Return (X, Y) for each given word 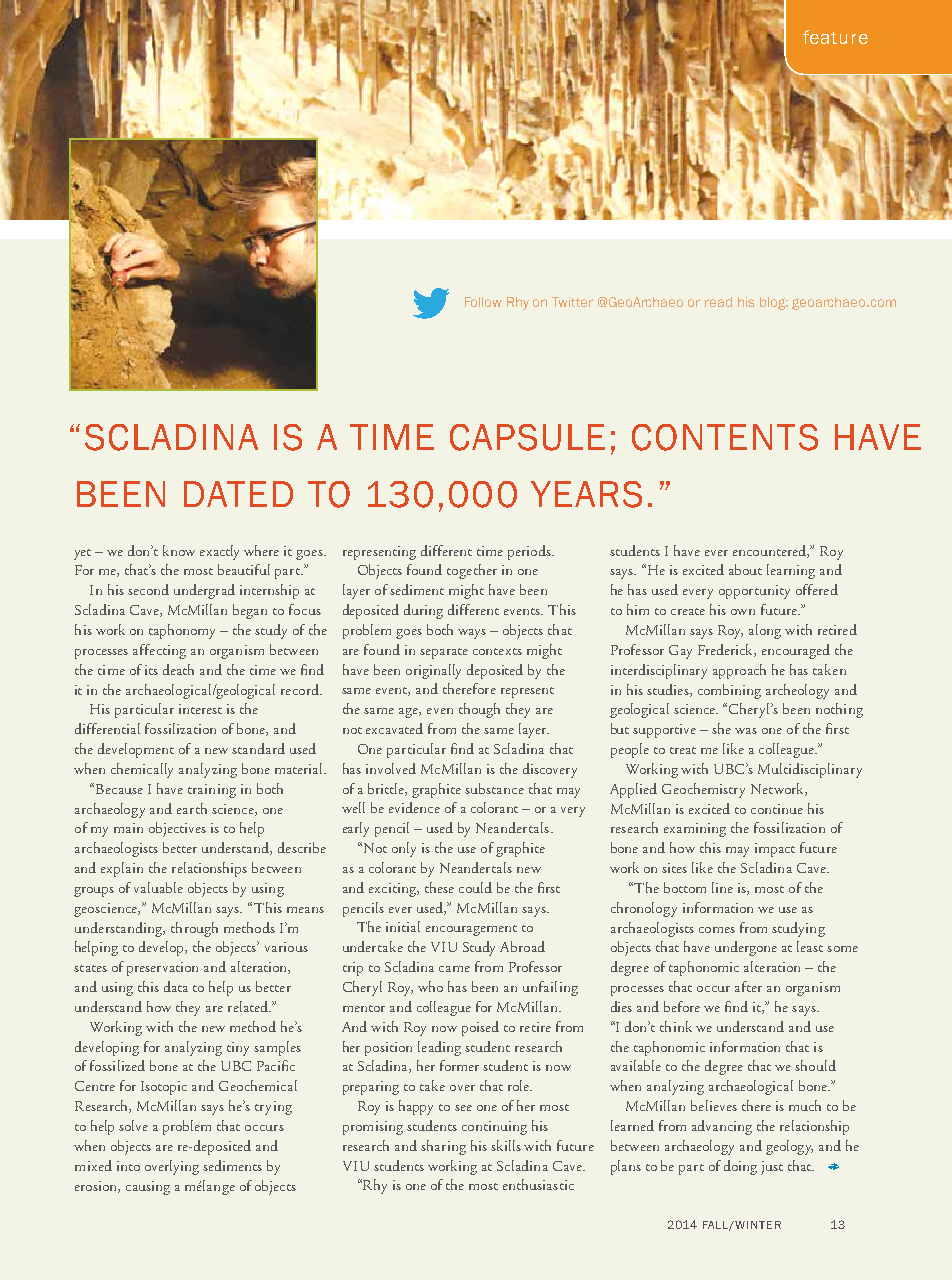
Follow (483, 302)
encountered (770, 551)
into (128, 1166)
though (479, 710)
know (179, 550)
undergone (746, 948)
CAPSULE (527, 437)
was (746, 731)
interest (200, 709)
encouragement (471, 930)
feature (835, 37)
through (194, 929)
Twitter (572, 302)
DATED (238, 494)
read (718, 302)
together (472, 571)
